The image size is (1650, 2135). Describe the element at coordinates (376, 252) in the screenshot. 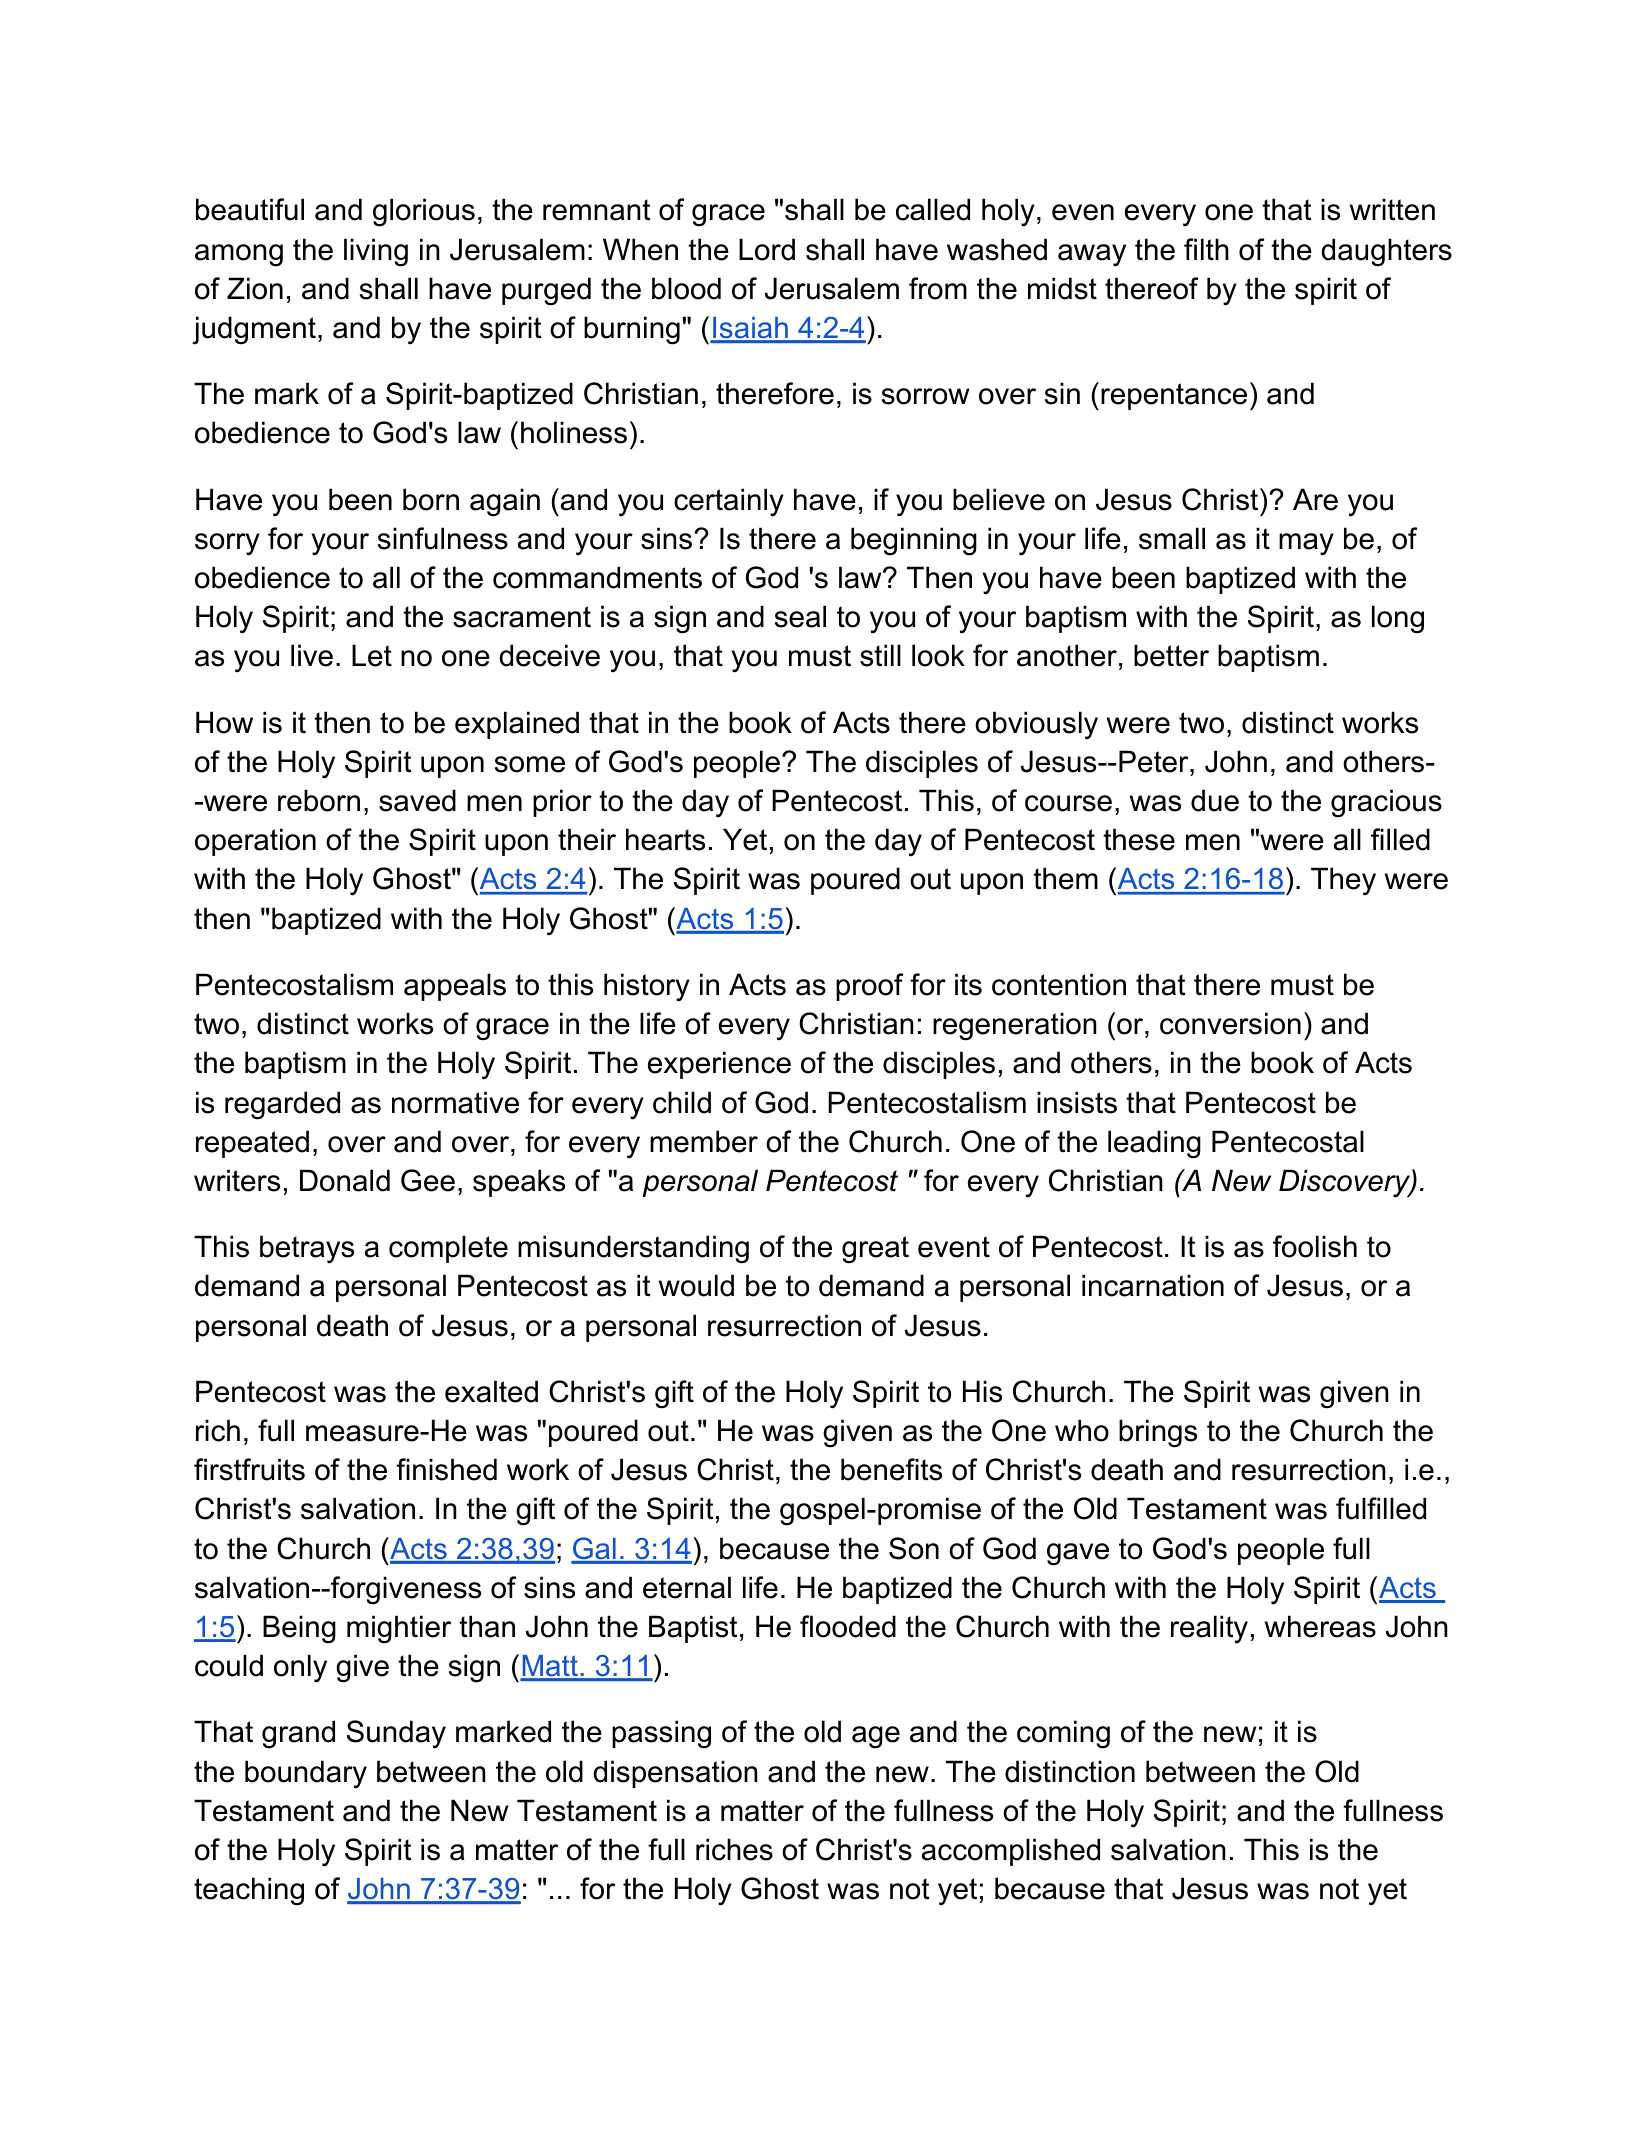

I see `living` at that location.
